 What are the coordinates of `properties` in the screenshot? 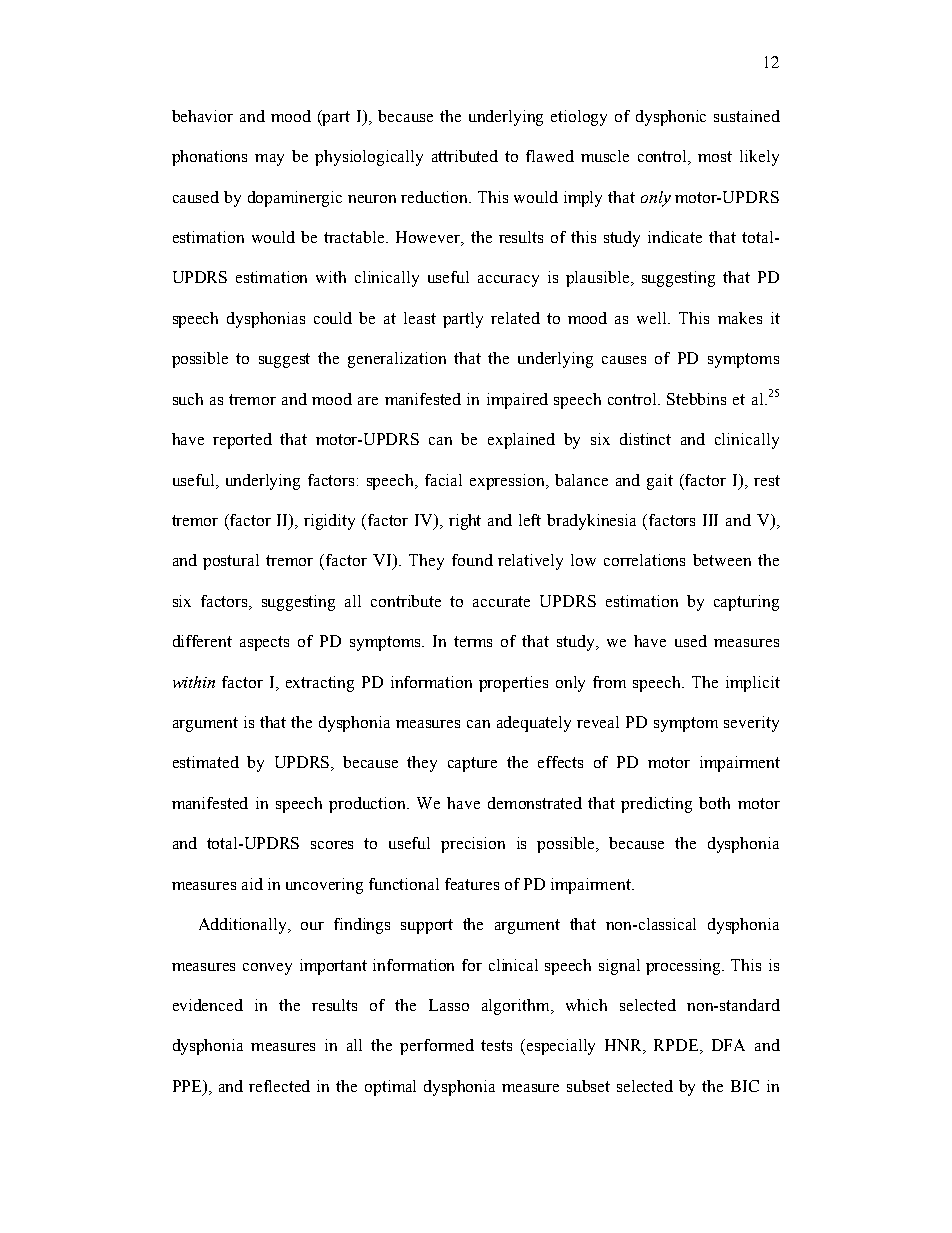 It's located at (513, 684).
